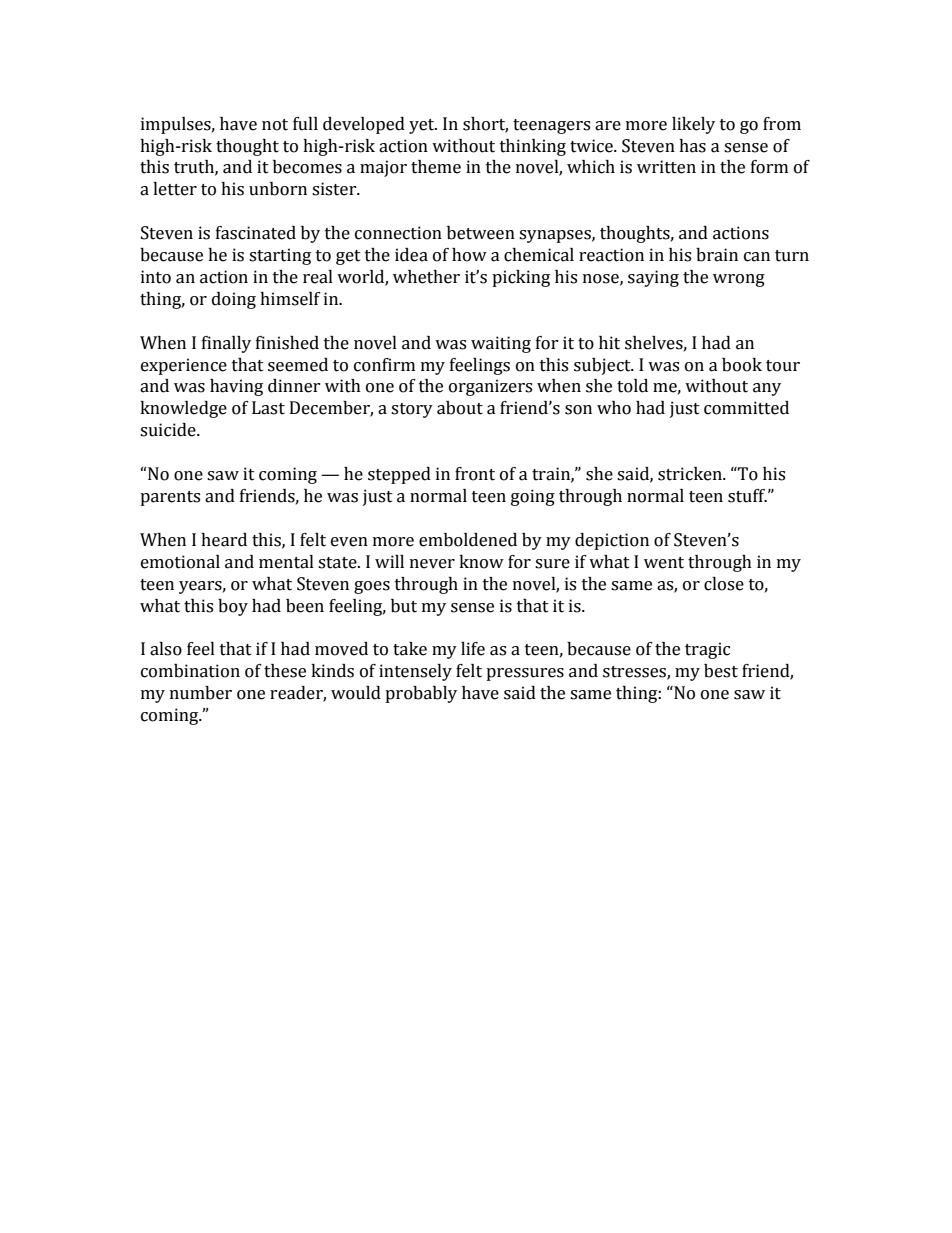 This screenshot has width=952, height=1233. What do you see at coordinates (275, 125) in the screenshot?
I see `not` at bounding box center [275, 125].
